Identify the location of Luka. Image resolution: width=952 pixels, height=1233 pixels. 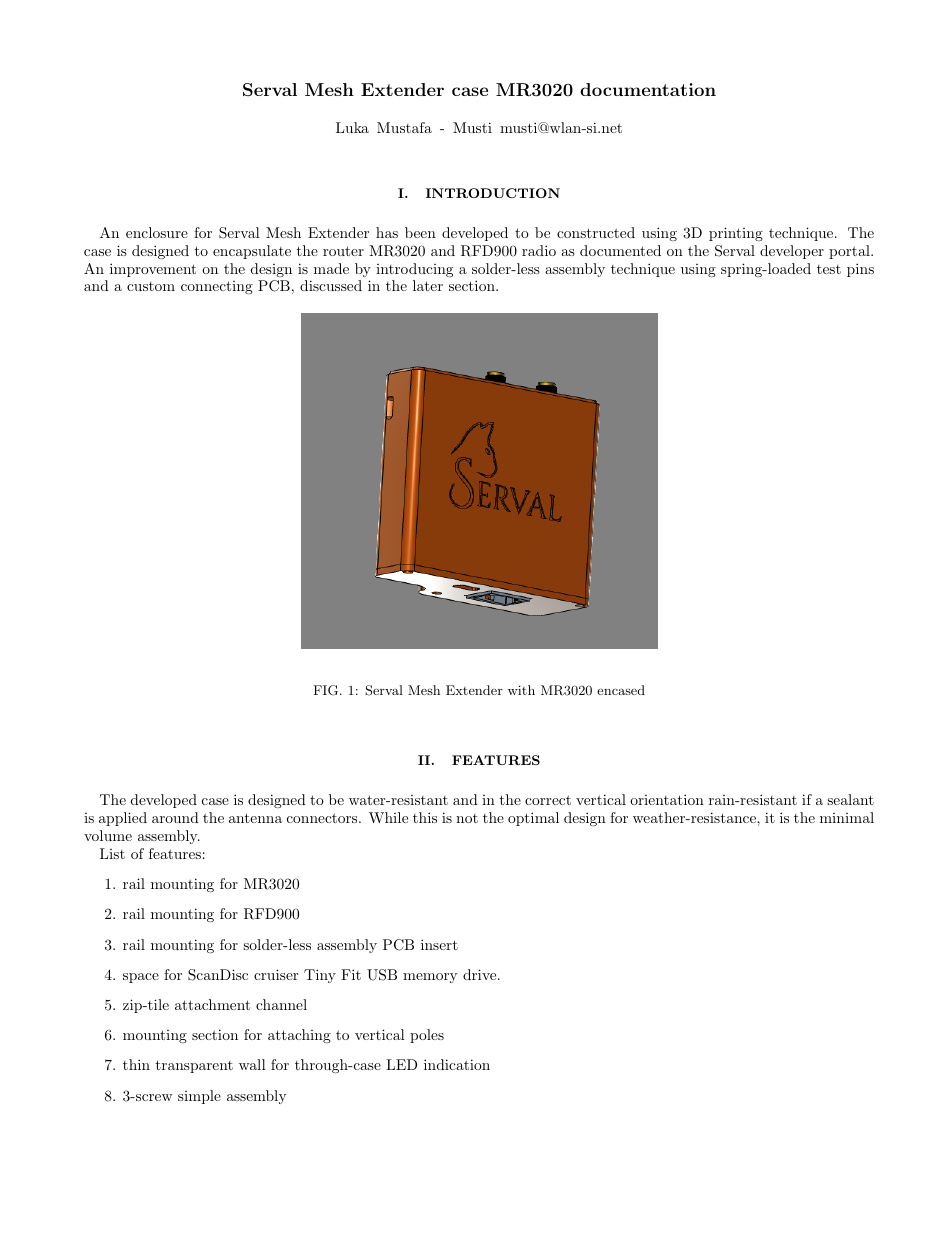
(352, 127).
